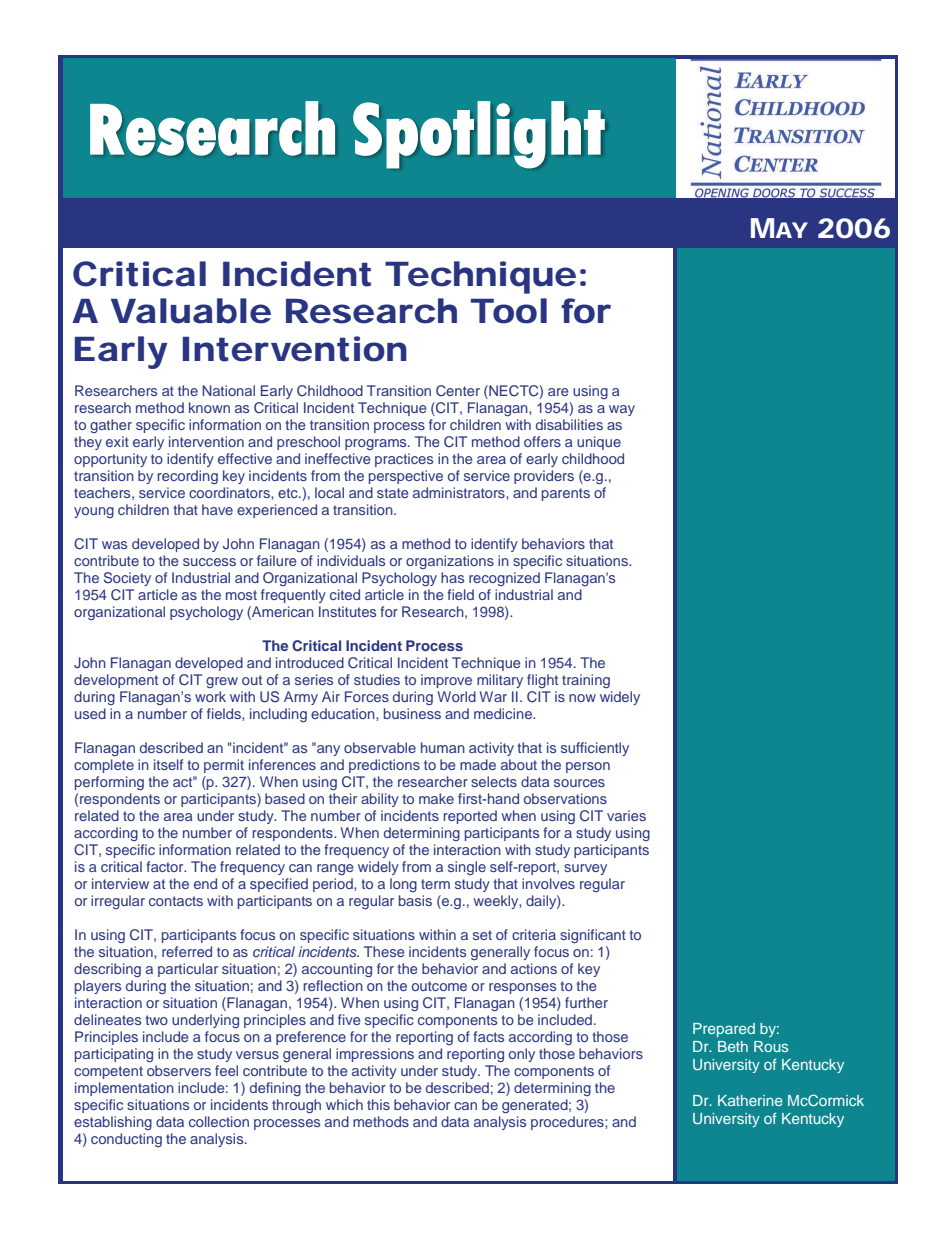 The height and width of the screenshot is (1233, 952). What do you see at coordinates (378, 1104) in the screenshot?
I see `this` at bounding box center [378, 1104].
